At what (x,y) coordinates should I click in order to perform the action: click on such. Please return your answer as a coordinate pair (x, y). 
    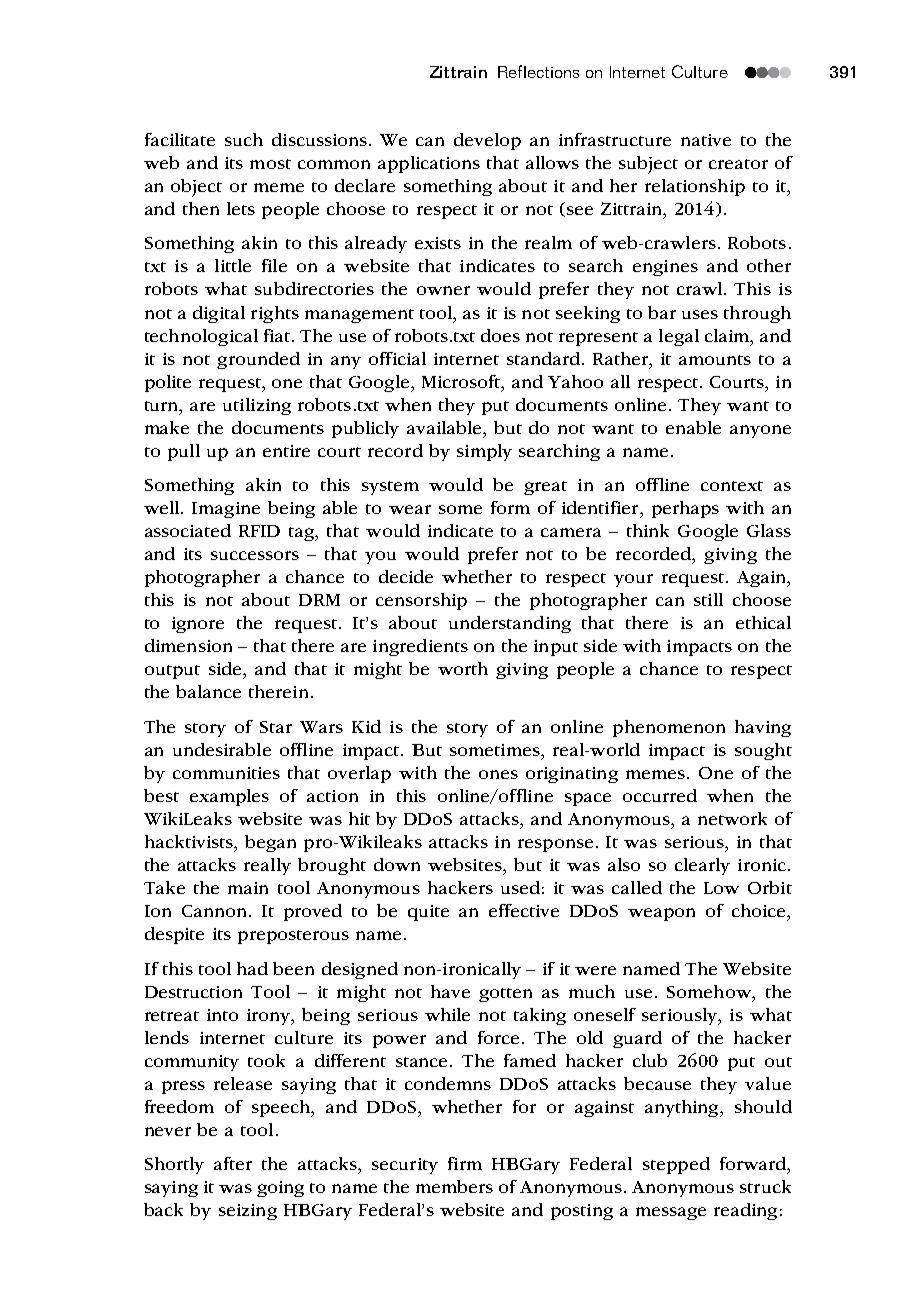
    Looking at the image, I should click on (244, 139).
